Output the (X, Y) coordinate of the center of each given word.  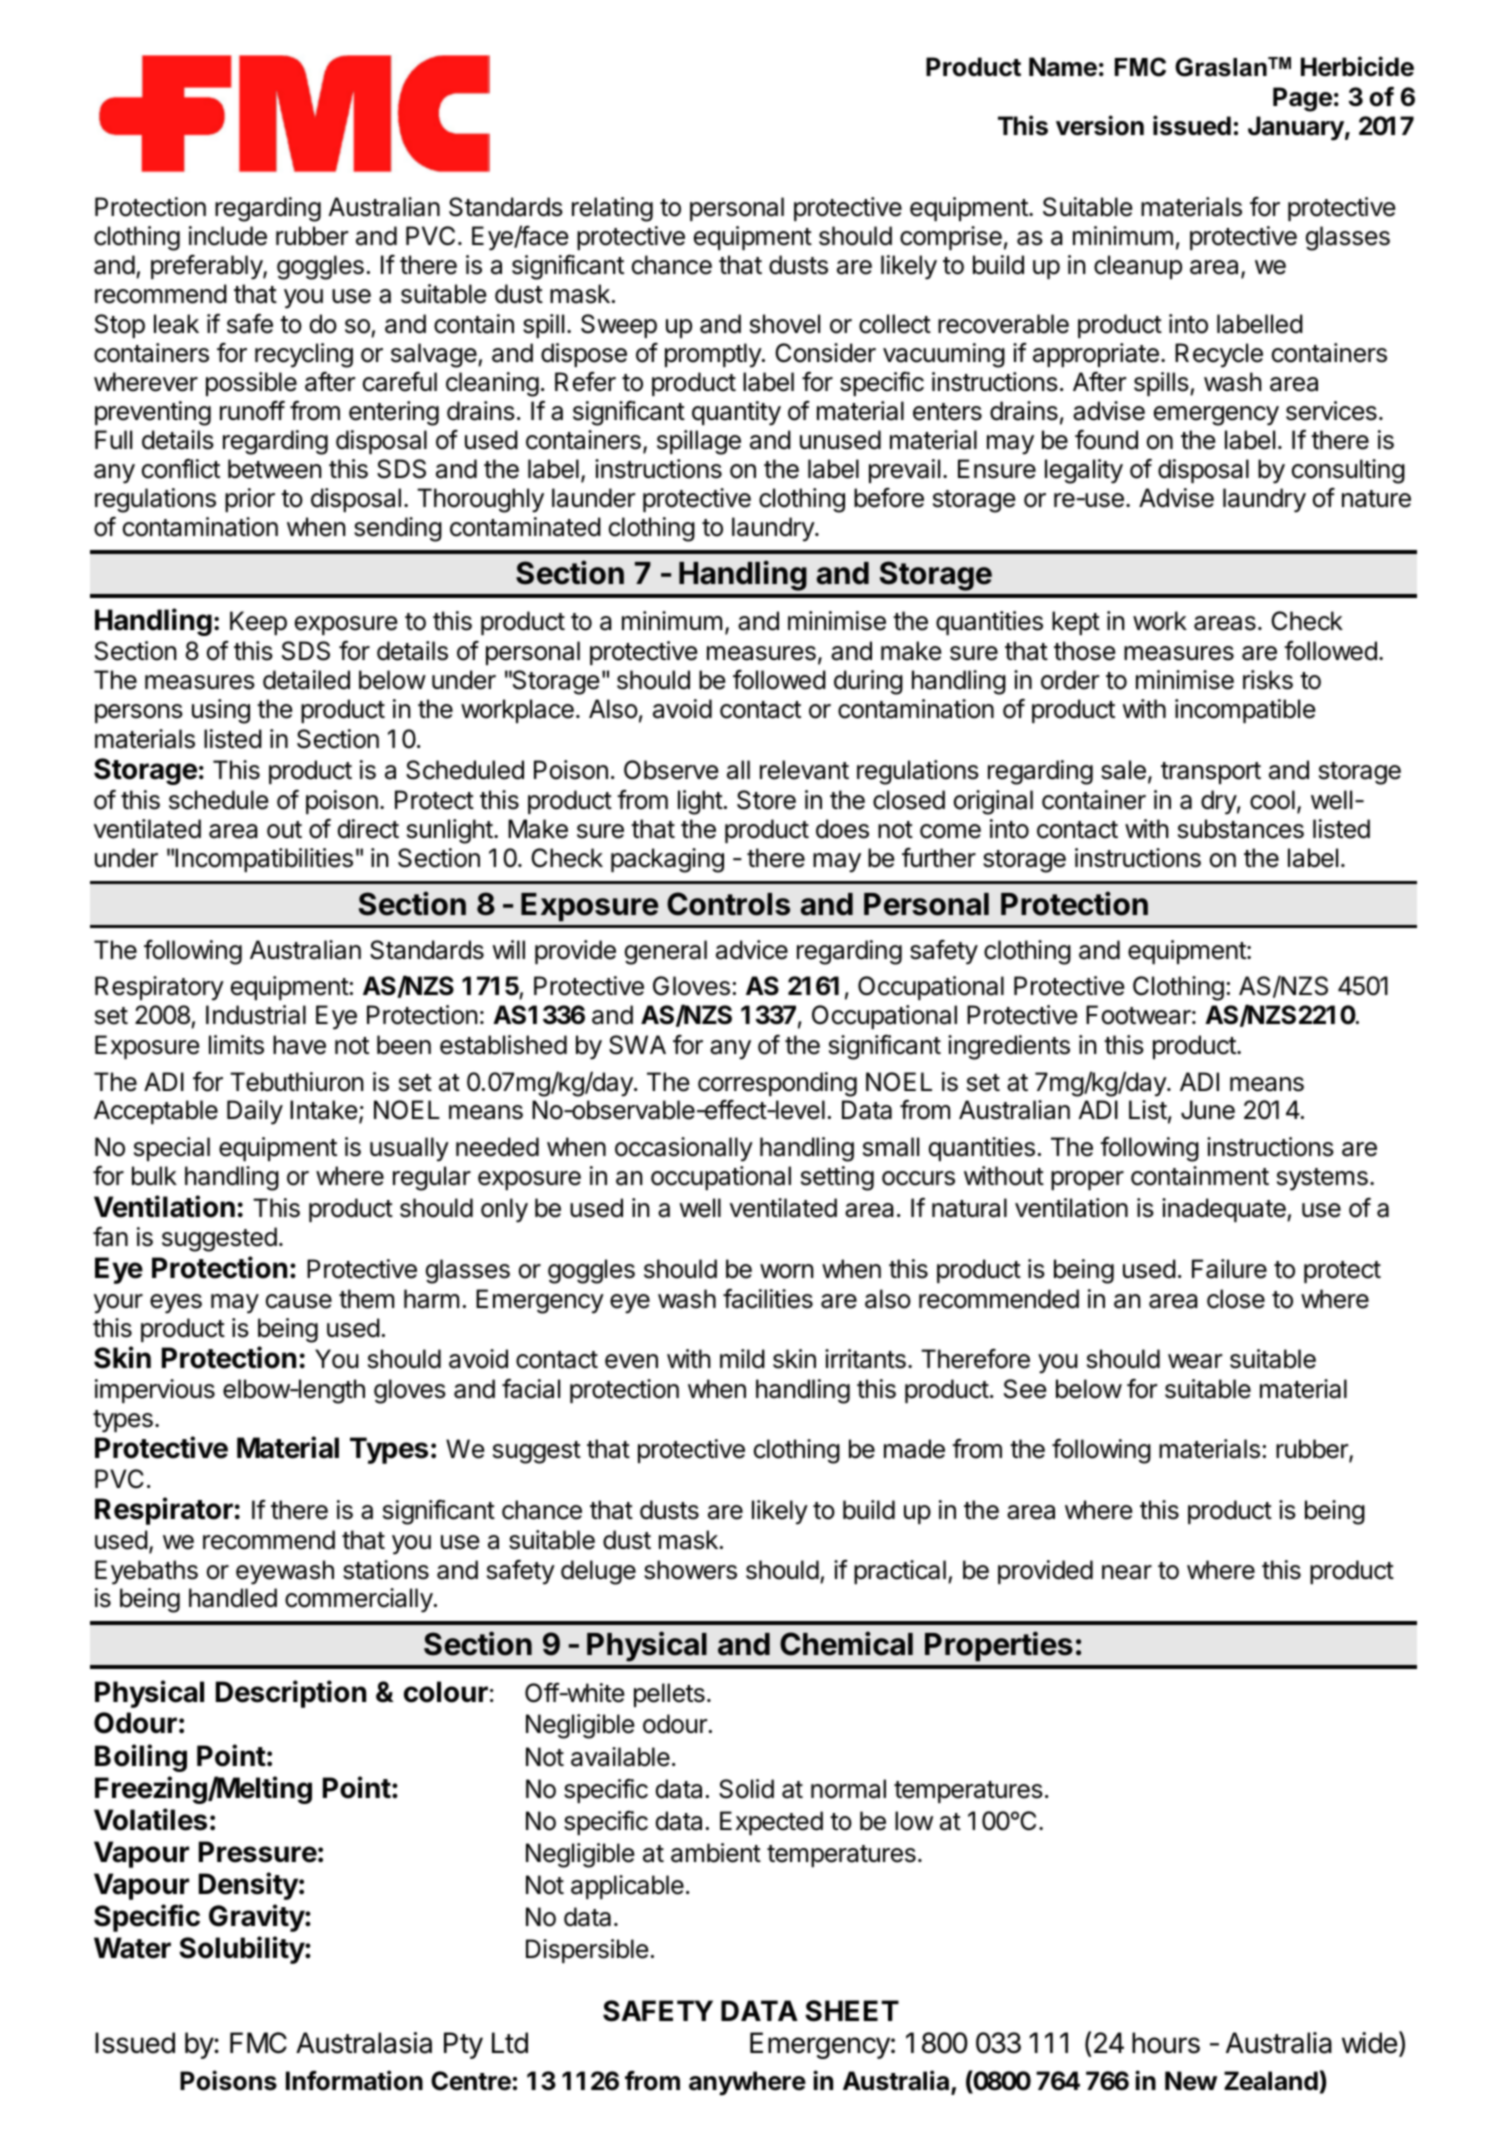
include (228, 236)
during (868, 682)
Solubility (242, 1950)
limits (236, 1045)
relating (612, 209)
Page (1302, 99)
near (1127, 1572)
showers (690, 1570)
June (1208, 1110)
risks (1268, 680)
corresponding (777, 1084)
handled (233, 1598)
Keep (258, 623)
